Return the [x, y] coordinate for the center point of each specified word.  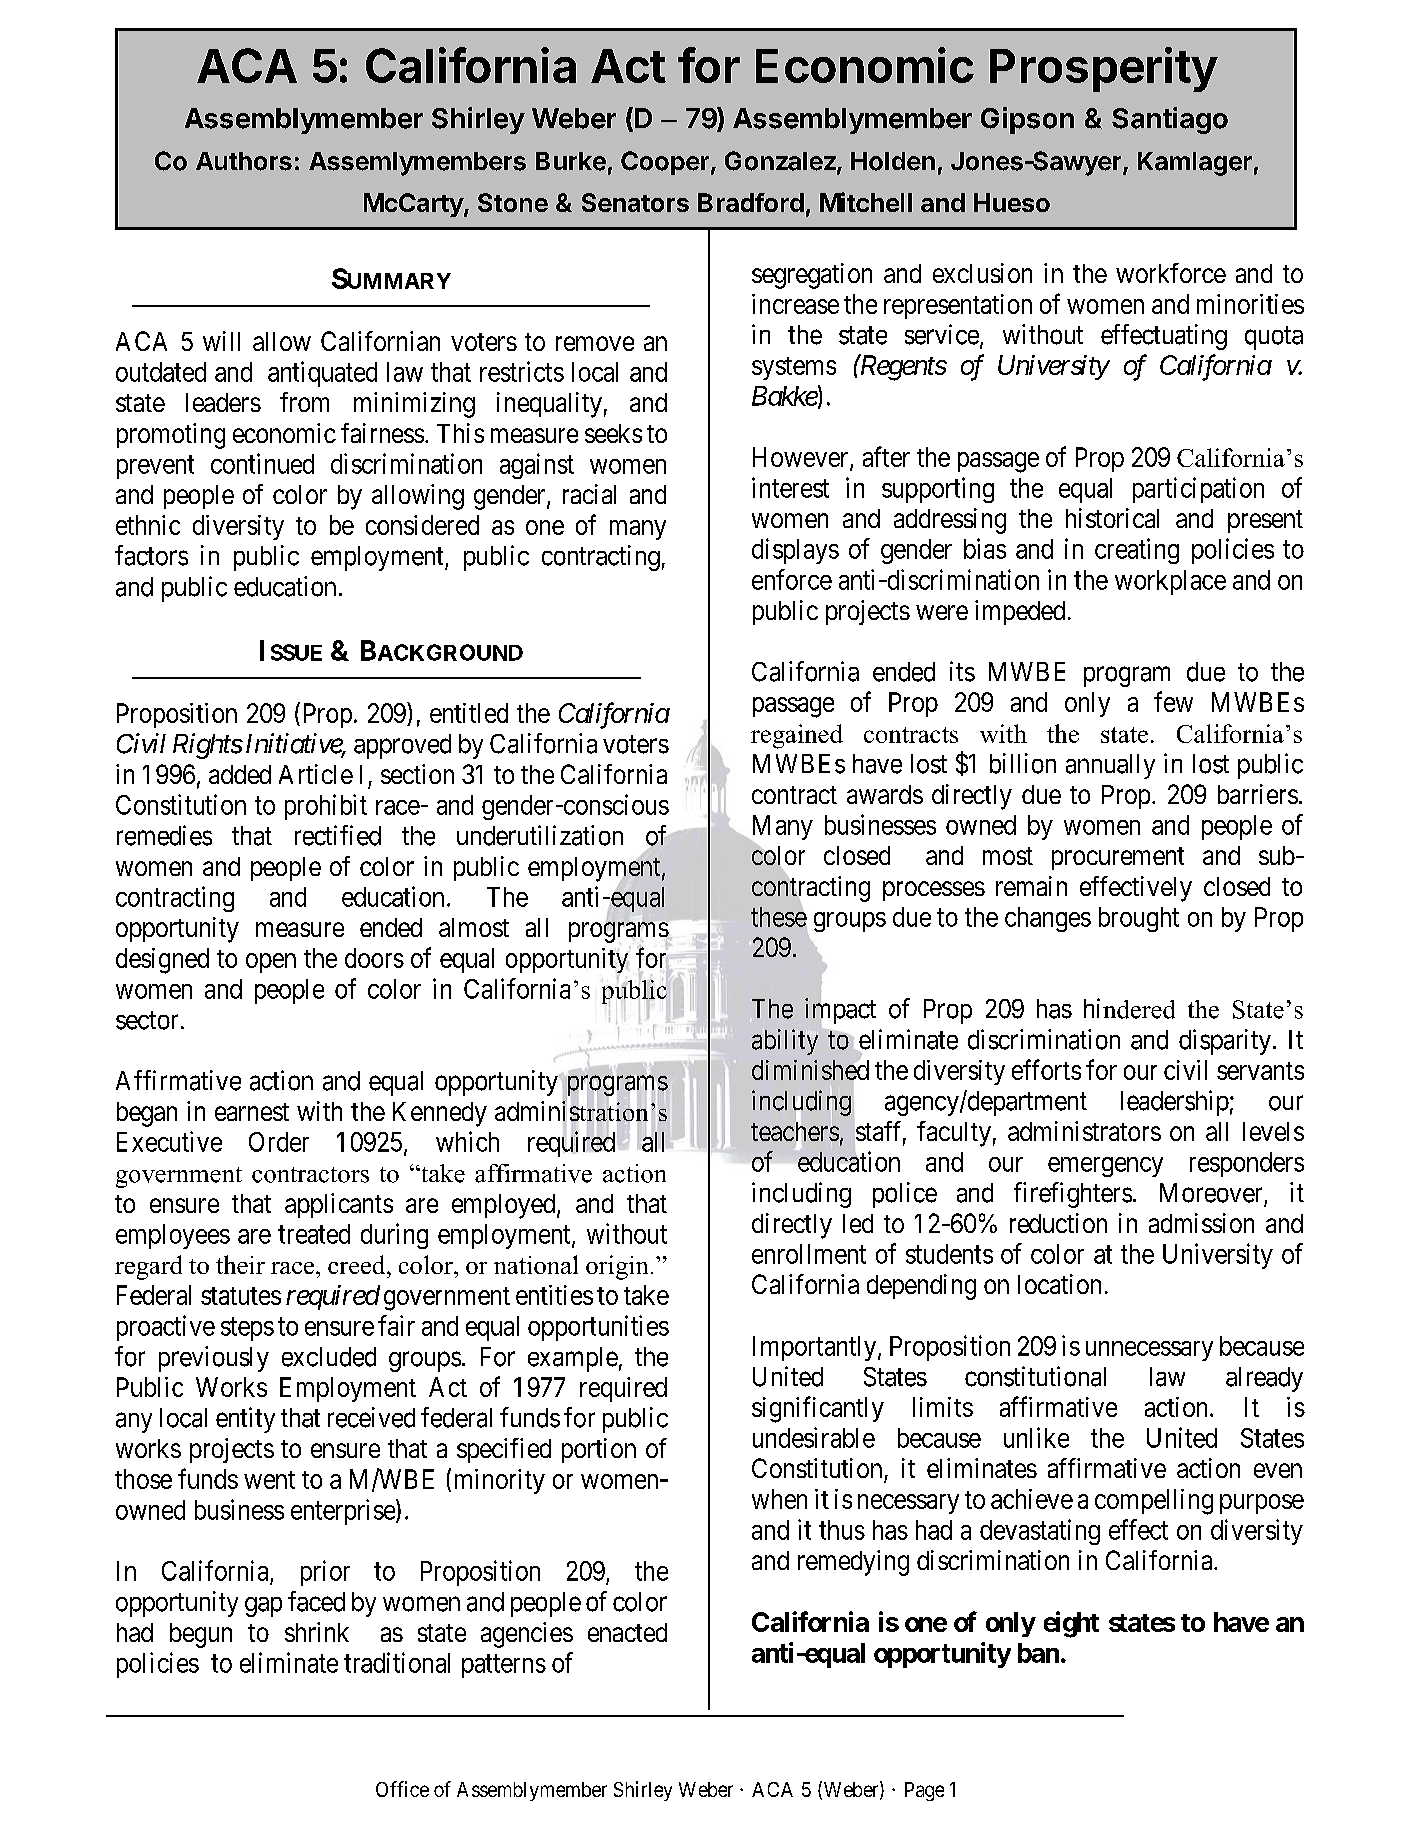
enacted [627, 1632]
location [1059, 1284]
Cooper [665, 163]
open [271, 963]
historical [1112, 518]
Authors [244, 161]
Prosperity [1104, 69]
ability [785, 1042]
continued [262, 463]
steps [247, 1329]
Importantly [816, 1348]
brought [1139, 919]
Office [402, 1789]
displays [795, 551]
